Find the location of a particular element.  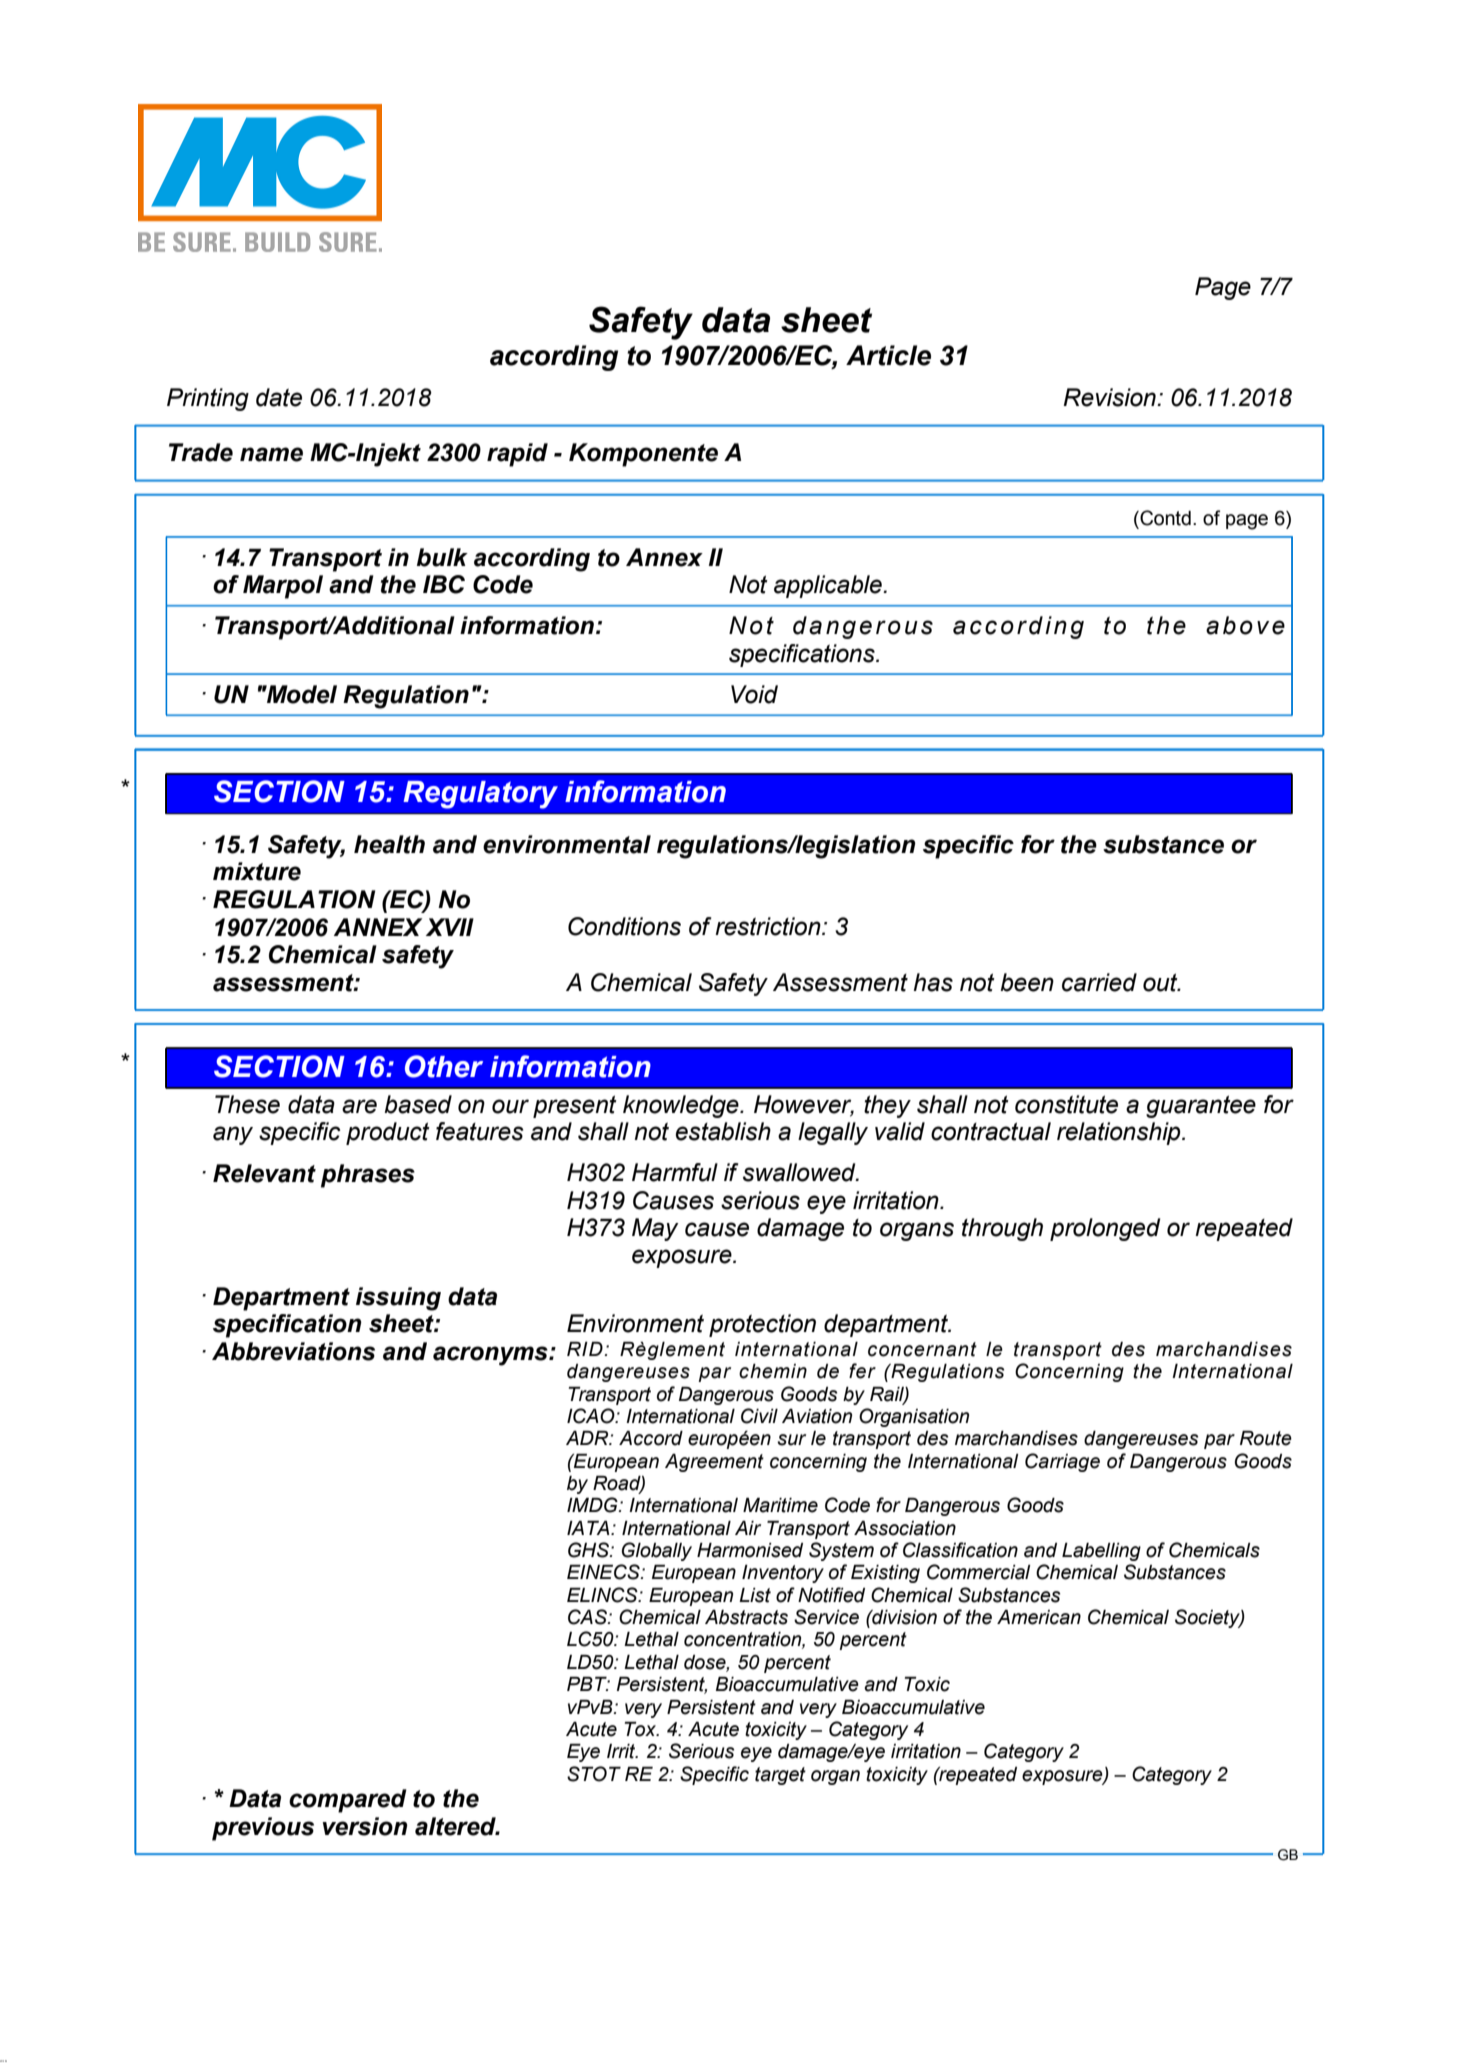

carried is located at coordinates (1099, 982).
